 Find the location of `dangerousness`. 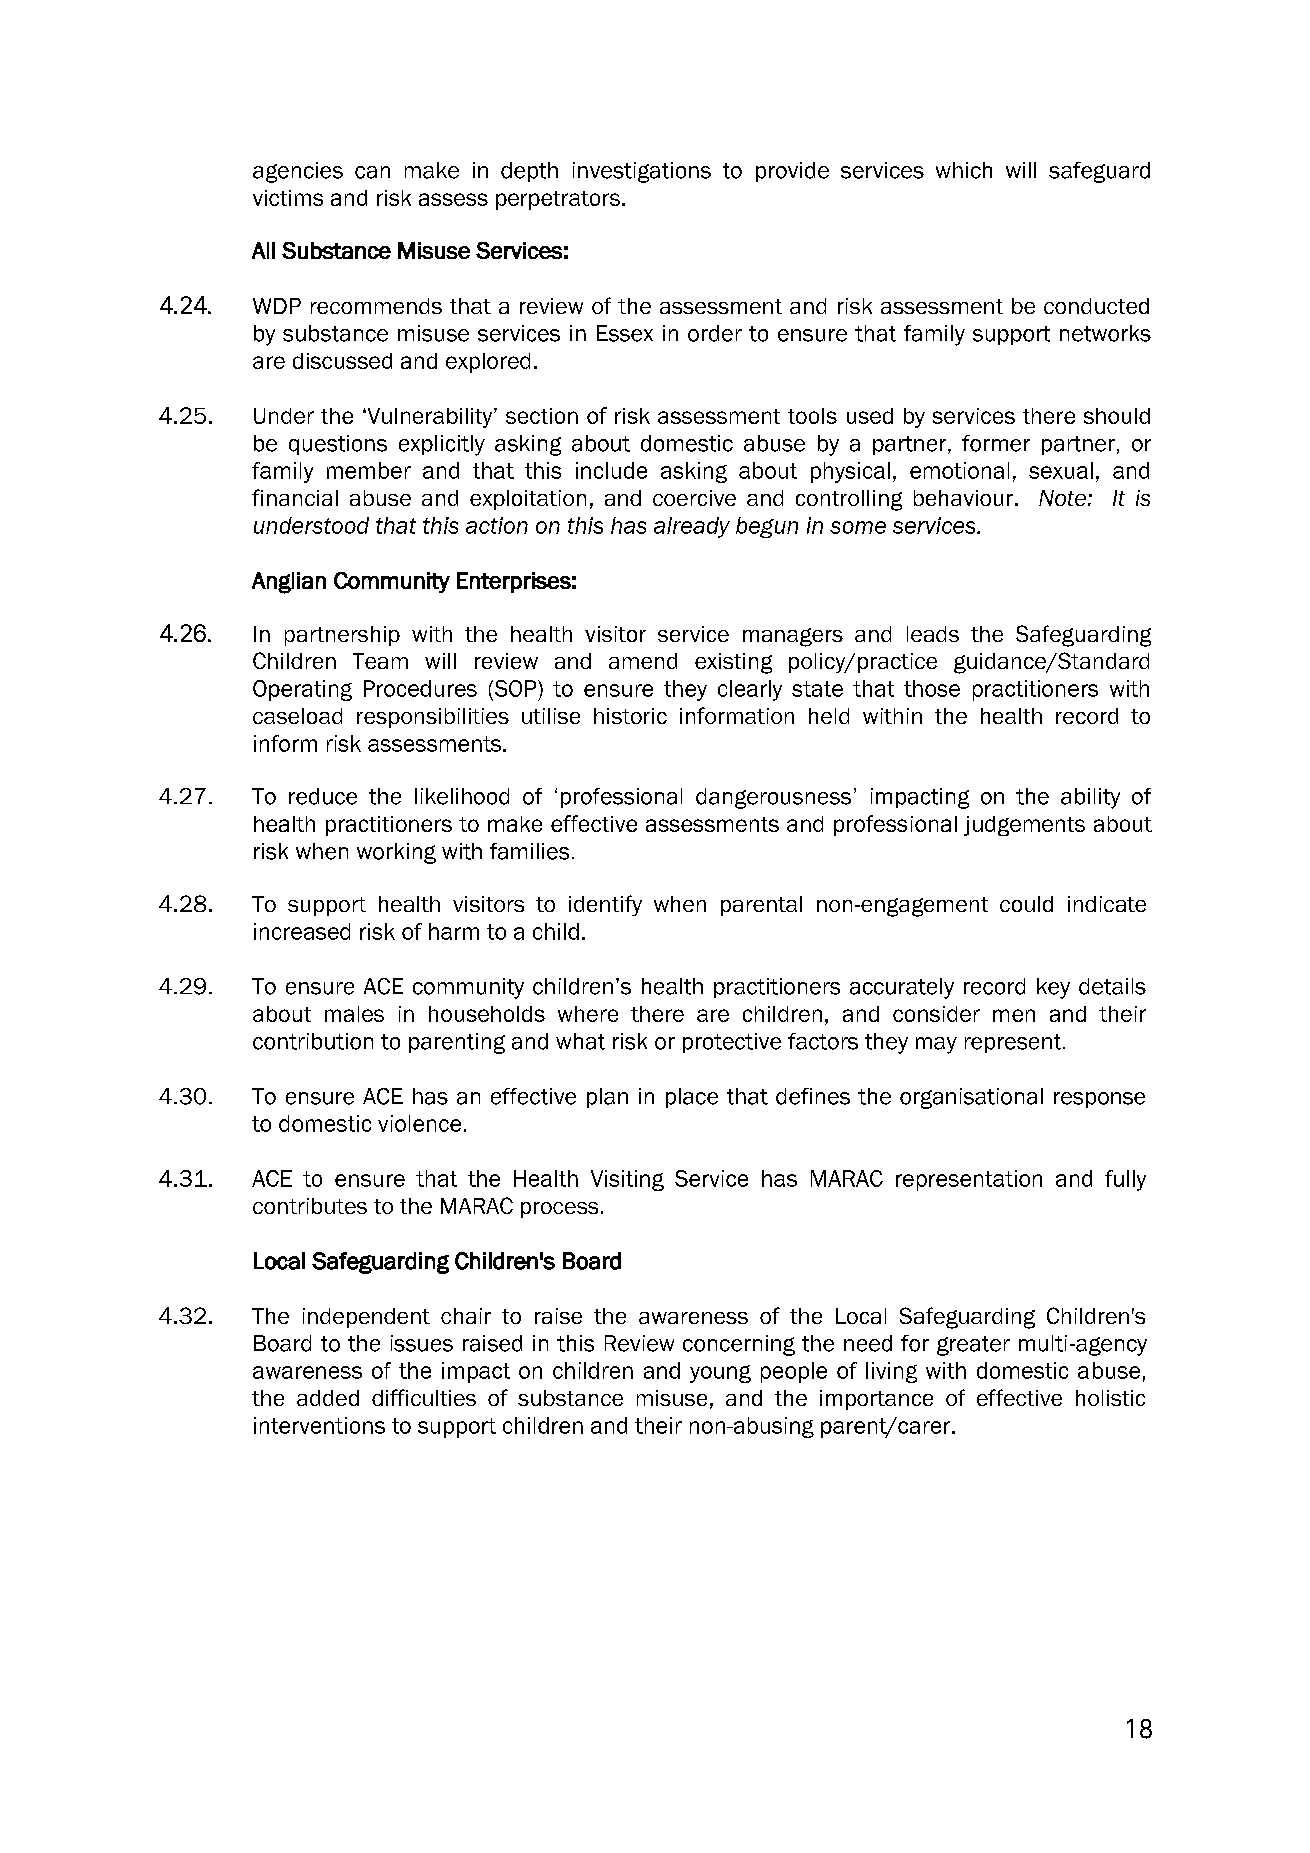

dangerousness is located at coordinates (773, 798).
